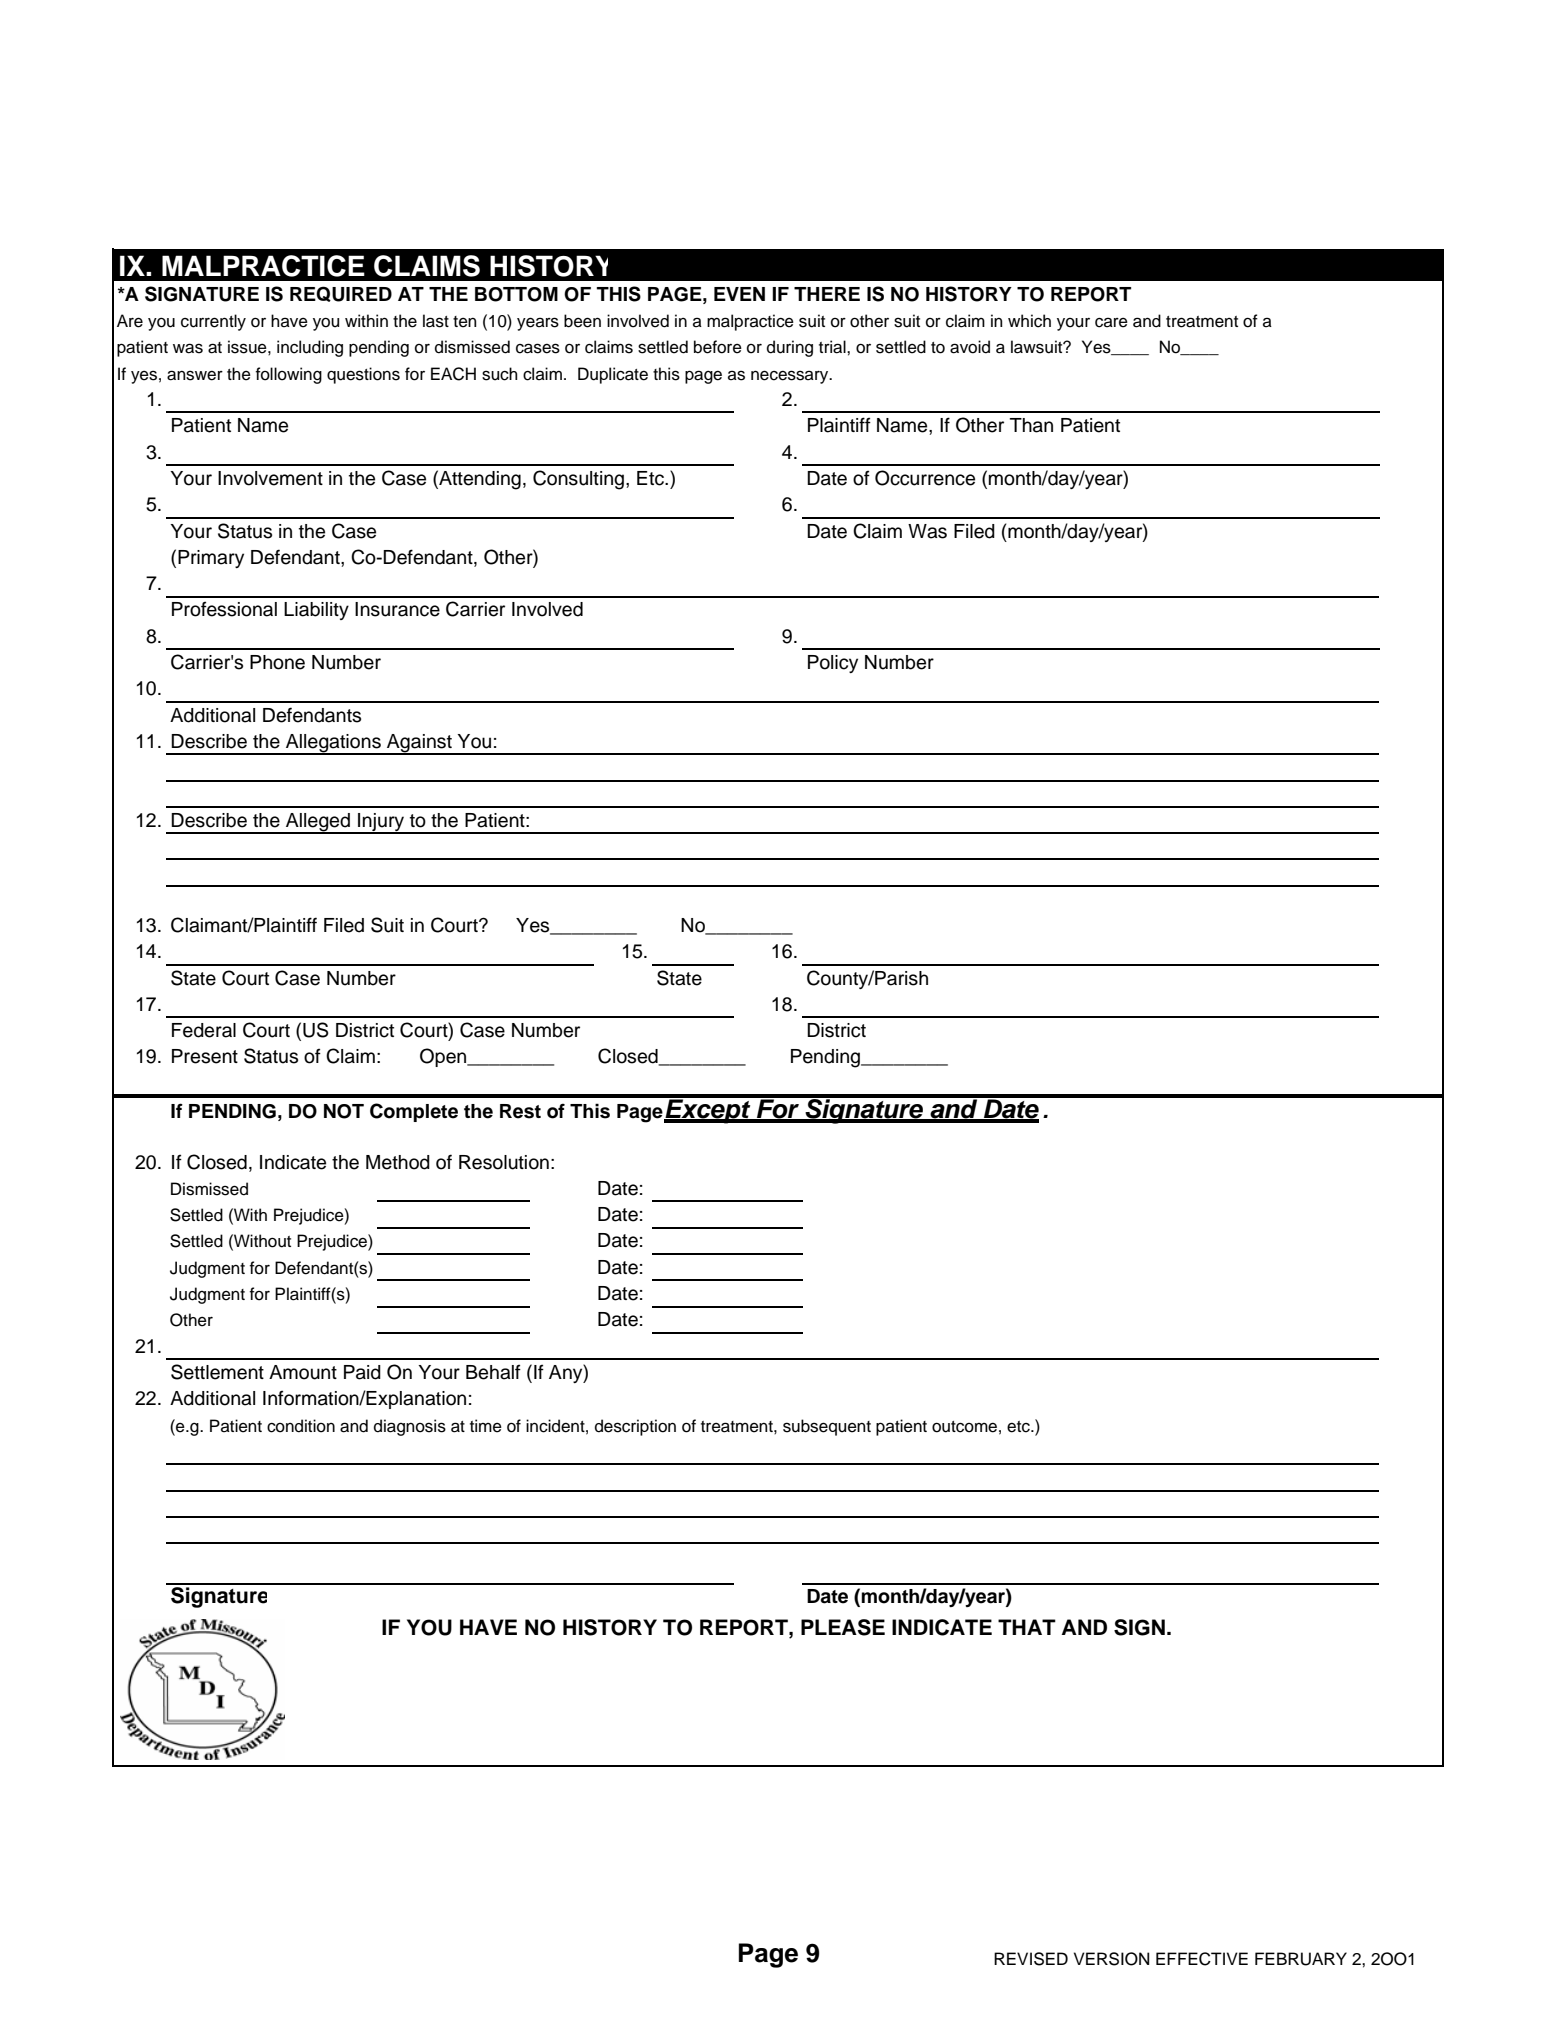 Image resolution: width=1559 pixels, height=2018 pixels. Describe the element at coordinates (1202, 1959) in the image. I see `EFFECTIVE` at that location.
